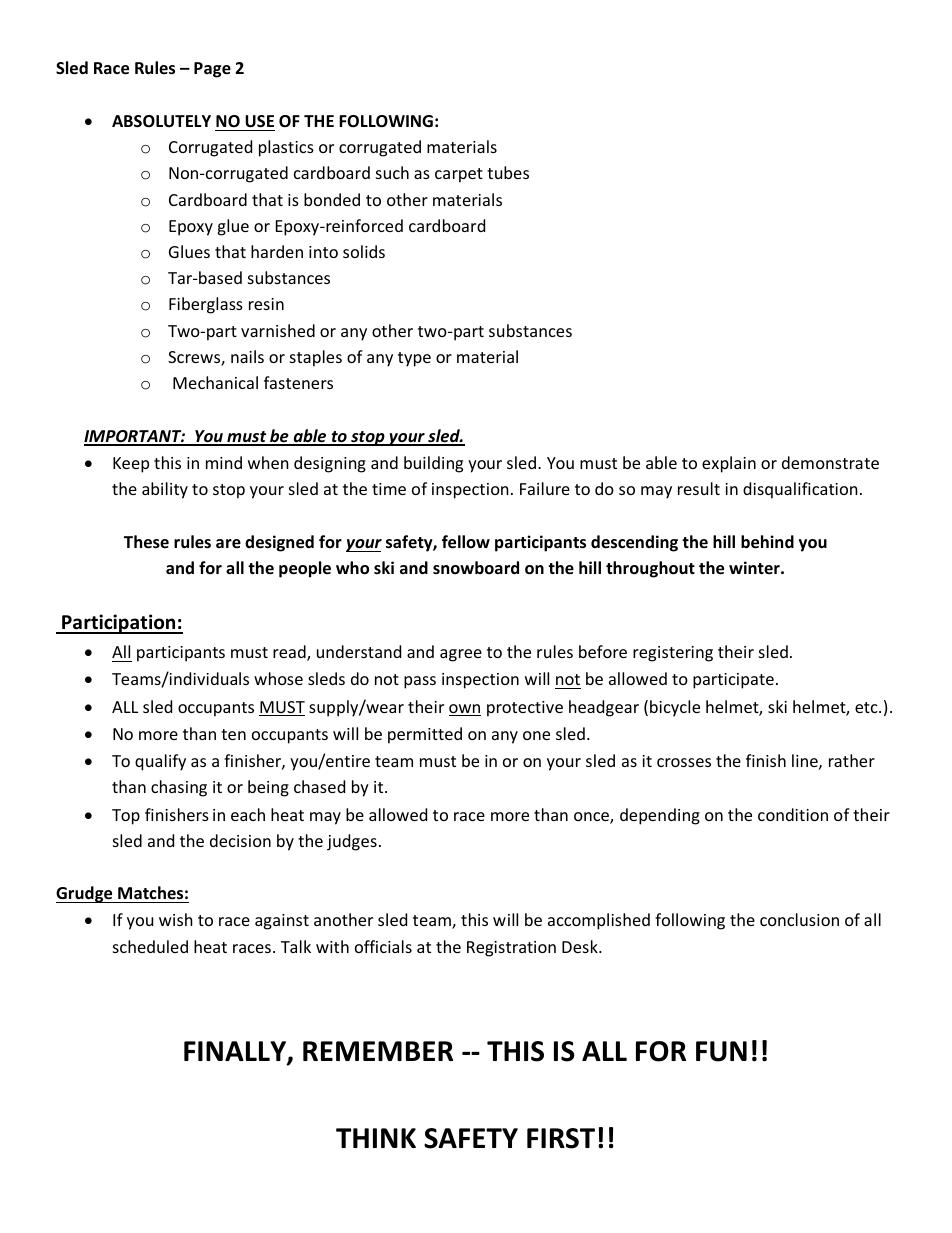 This page has height=1233, width=952. I want to click on FIRST, so click(561, 1138).
